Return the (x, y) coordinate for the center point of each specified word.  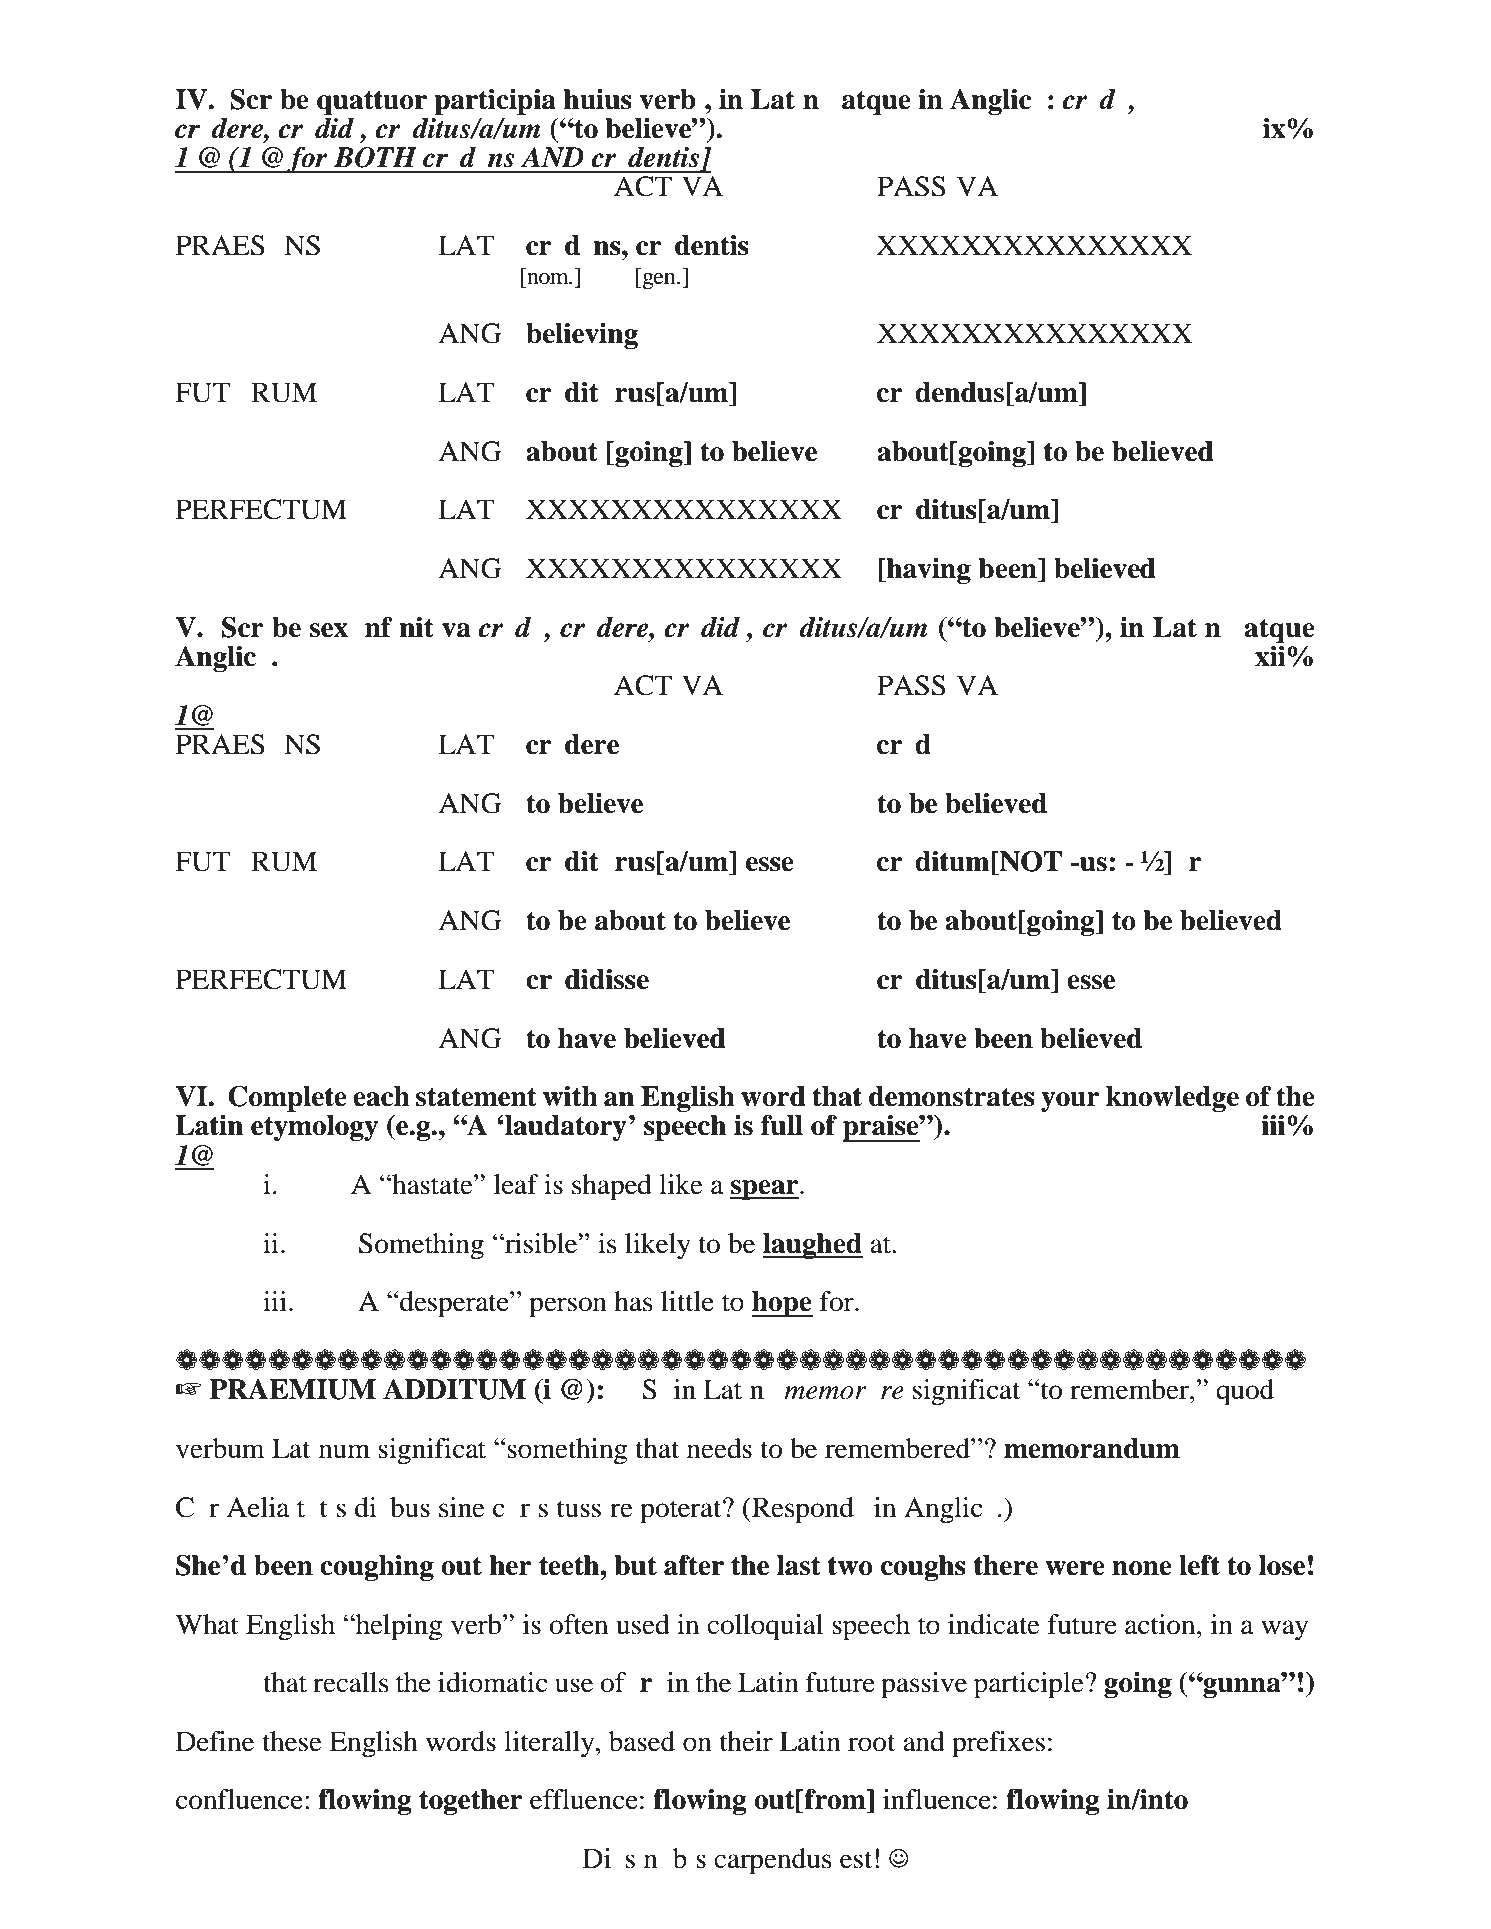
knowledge (1172, 1099)
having (928, 571)
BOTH (375, 157)
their (746, 1741)
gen (659, 281)
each (381, 1096)
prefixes (998, 1744)
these (292, 1741)
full (782, 1125)
